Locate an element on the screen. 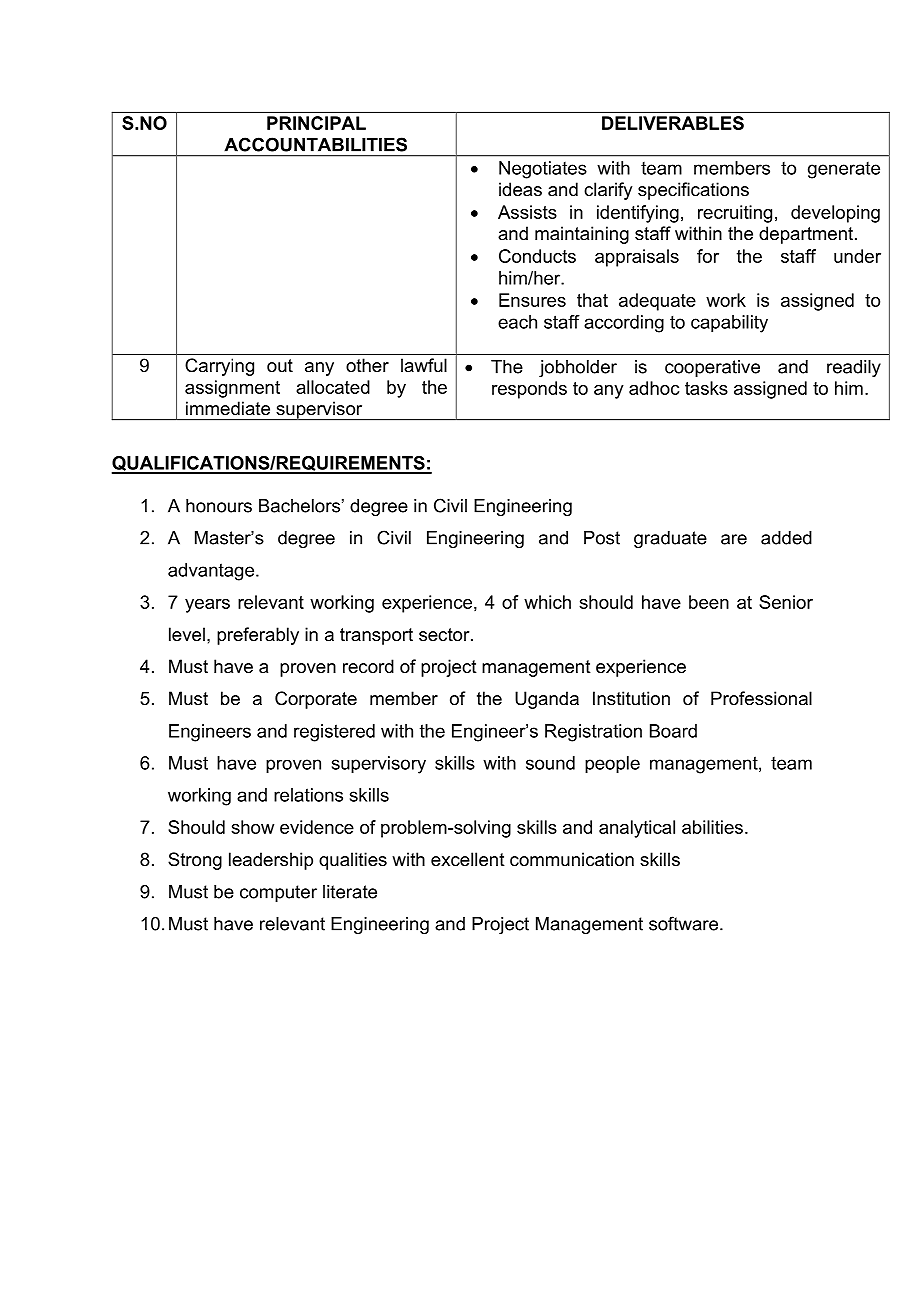 This screenshot has width=924, height=1308. PRINCIPAL is located at coordinates (316, 123).
